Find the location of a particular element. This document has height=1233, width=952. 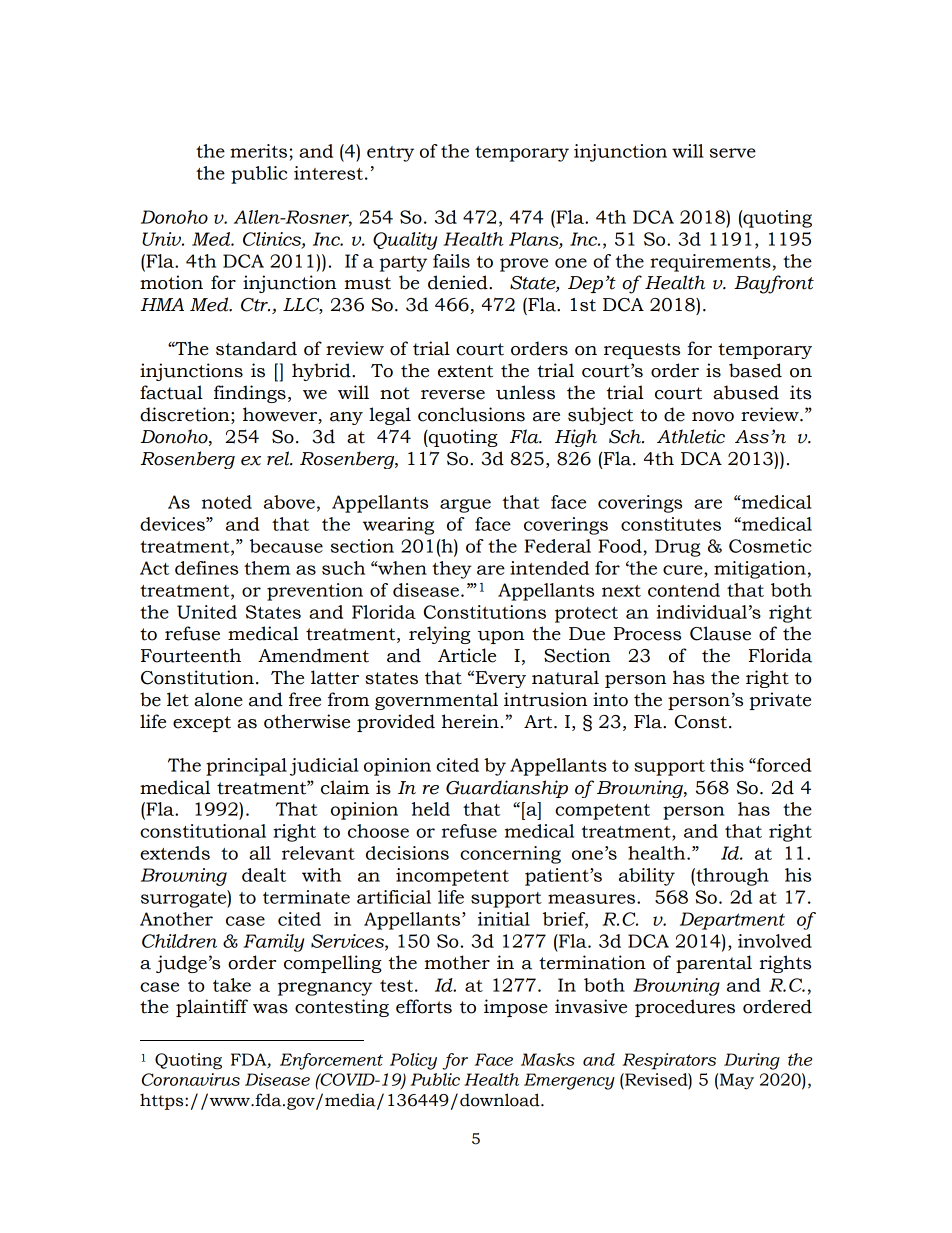

ability is located at coordinates (647, 877).
